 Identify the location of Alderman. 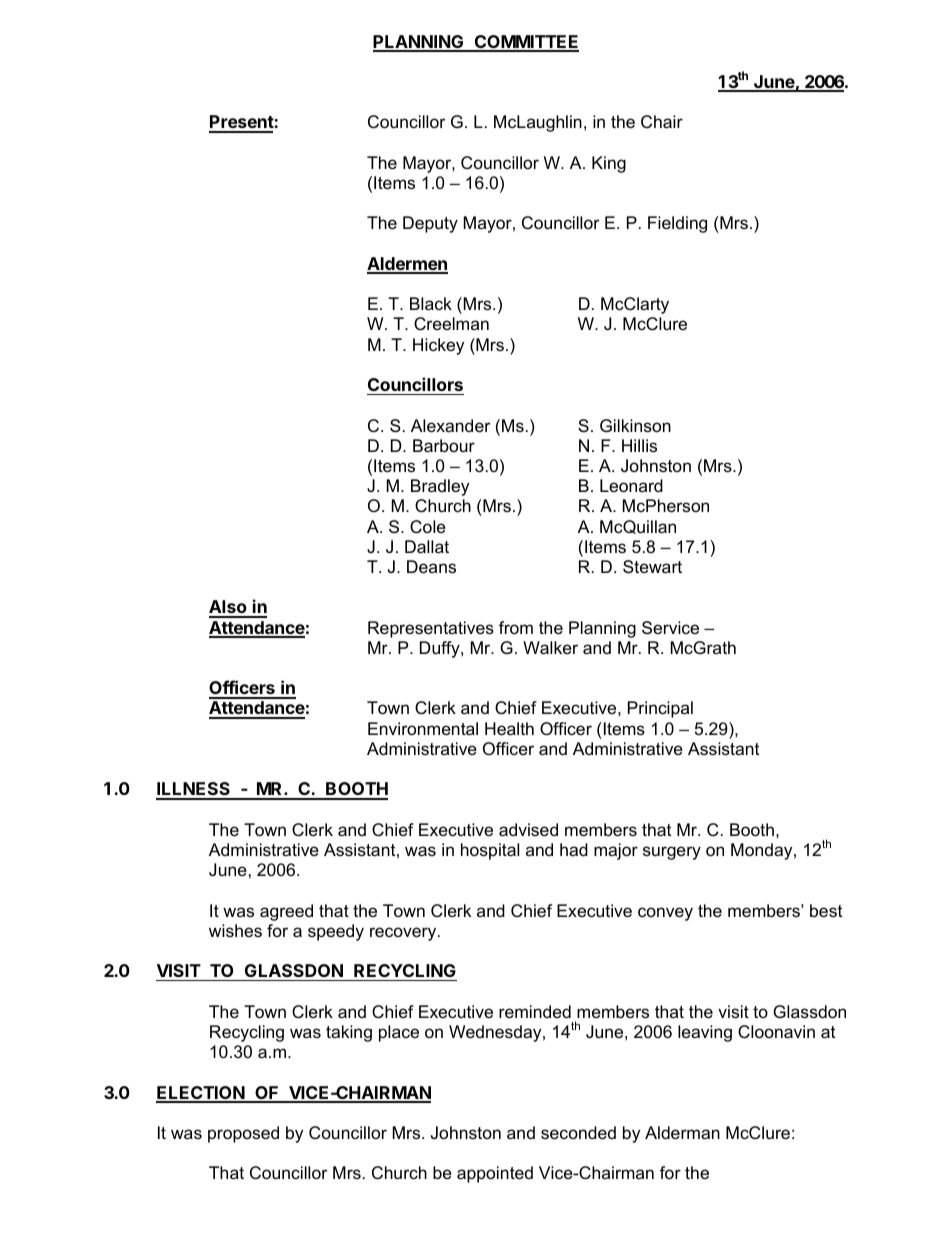
(682, 1133).
